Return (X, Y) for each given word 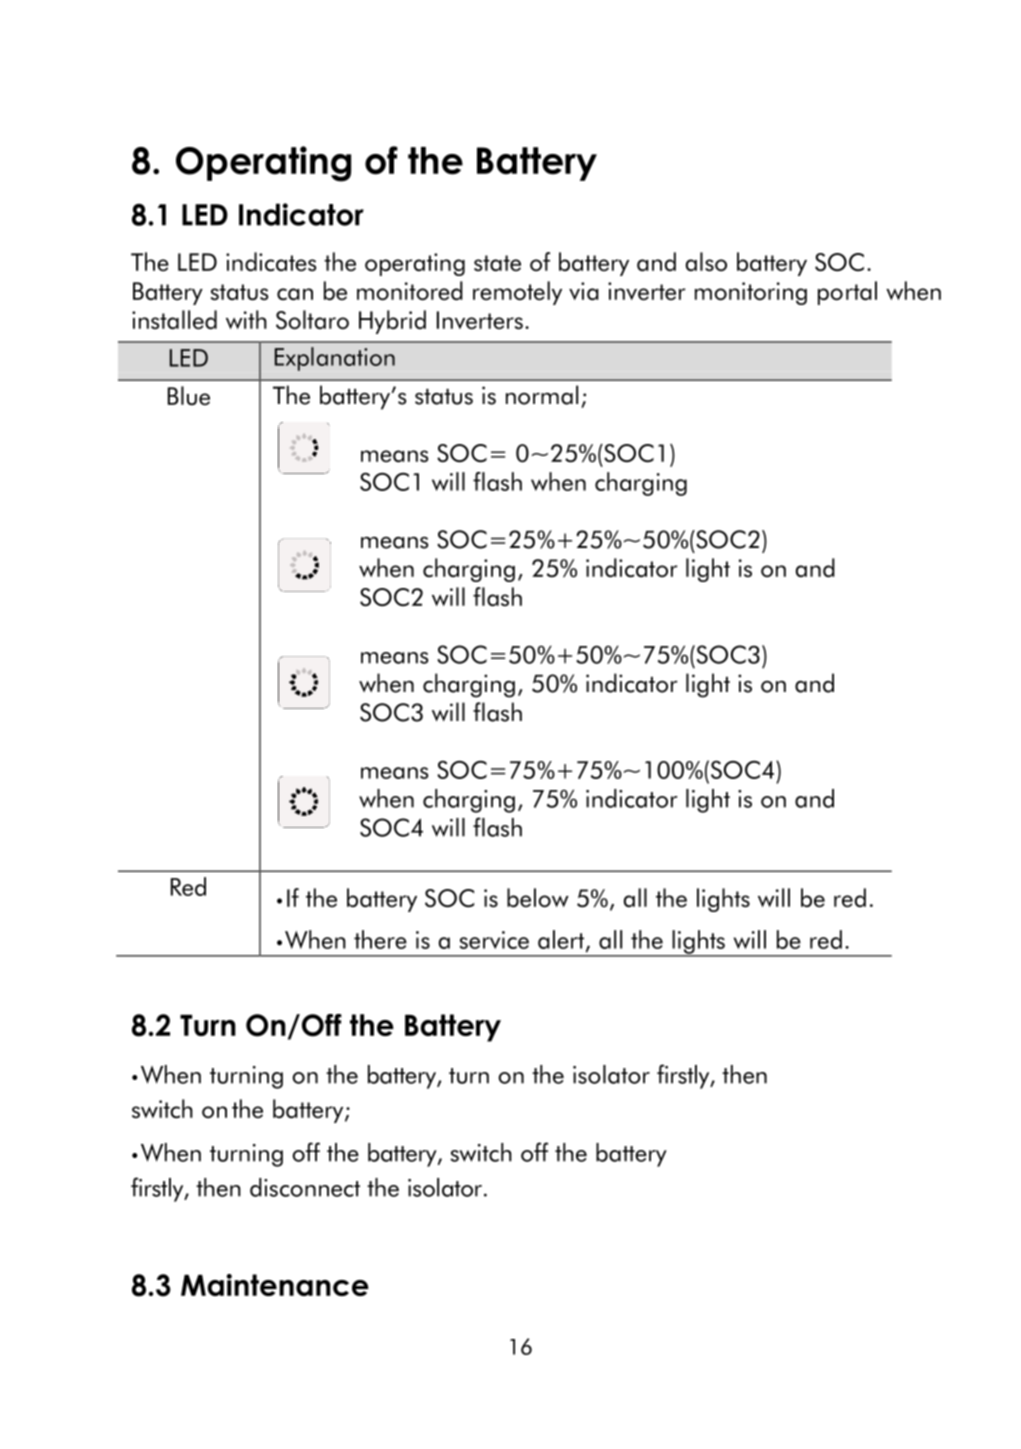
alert (562, 940)
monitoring (751, 293)
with (246, 319)
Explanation (335, 359)
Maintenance (275, 1285)
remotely (517, 293)
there (380, 939)
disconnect (305, 1187)
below (538, 898)
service (494, 940)
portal (847, 293)
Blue (189, 396)
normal (542, 395)
